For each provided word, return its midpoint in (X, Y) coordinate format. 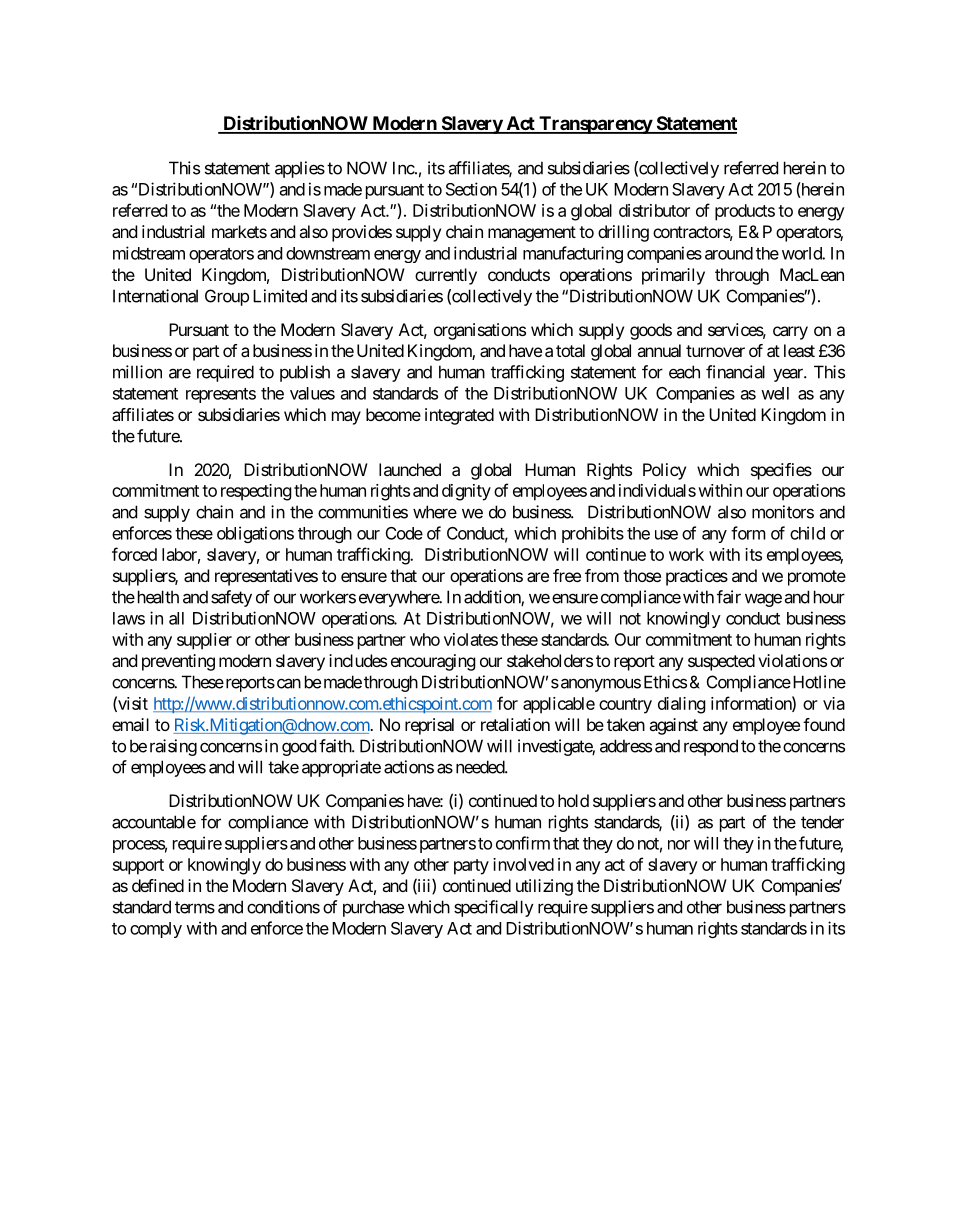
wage (763, 600)
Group (227, 297)
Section (471, 189)
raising (173, 747)
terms (195, 907)
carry (790, 333)
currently (446, 276)
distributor (654, 210)
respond (711, 747)
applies (300, 169)
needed (481, 767)
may (346, 418)
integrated (459, 416)
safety (231, 598)
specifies (781, 471)
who (425, 639)
